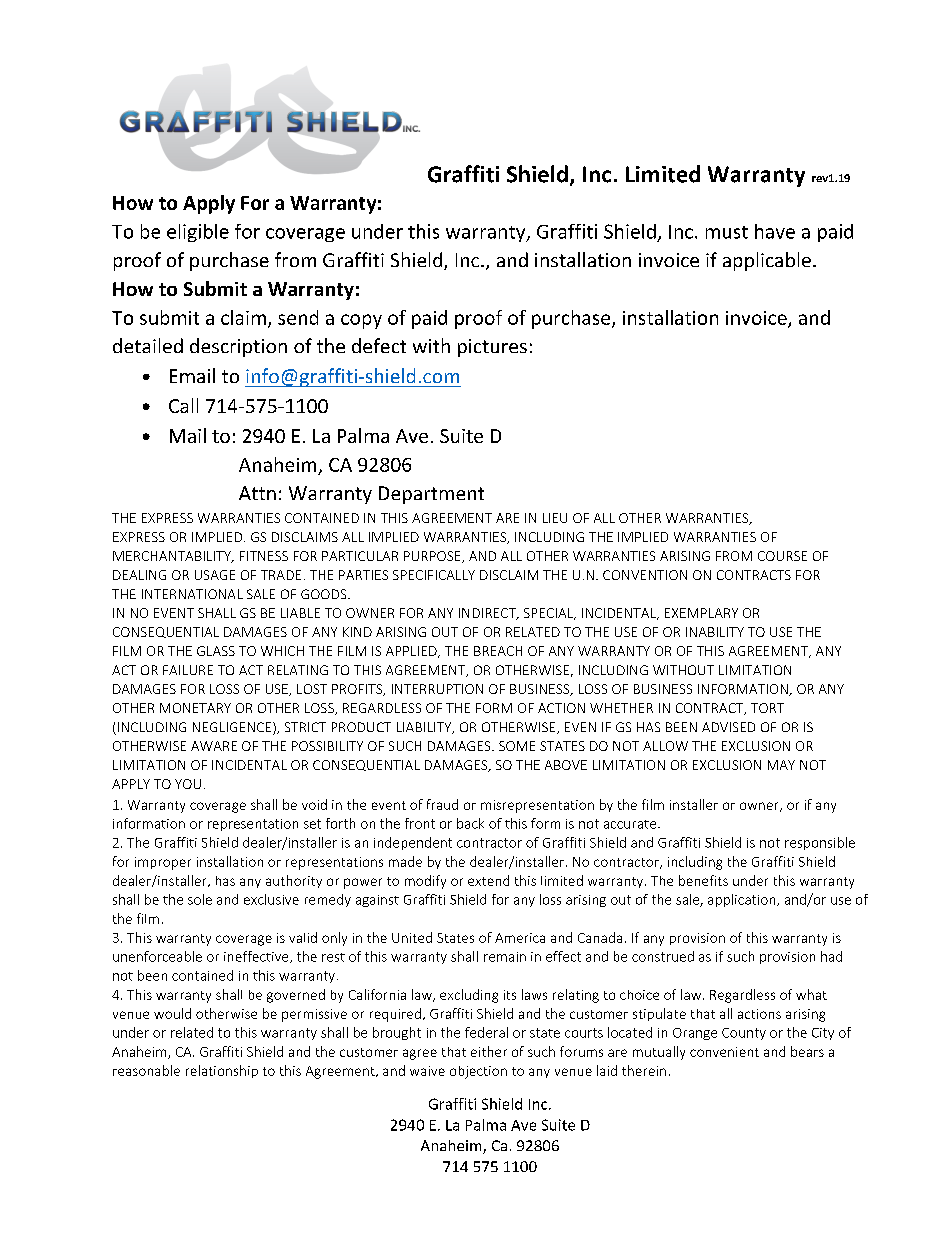 The width and height of the image is (952, 1233). Describe the element at coordinates (781, 765) in the image. I see `MAY` at that location.
